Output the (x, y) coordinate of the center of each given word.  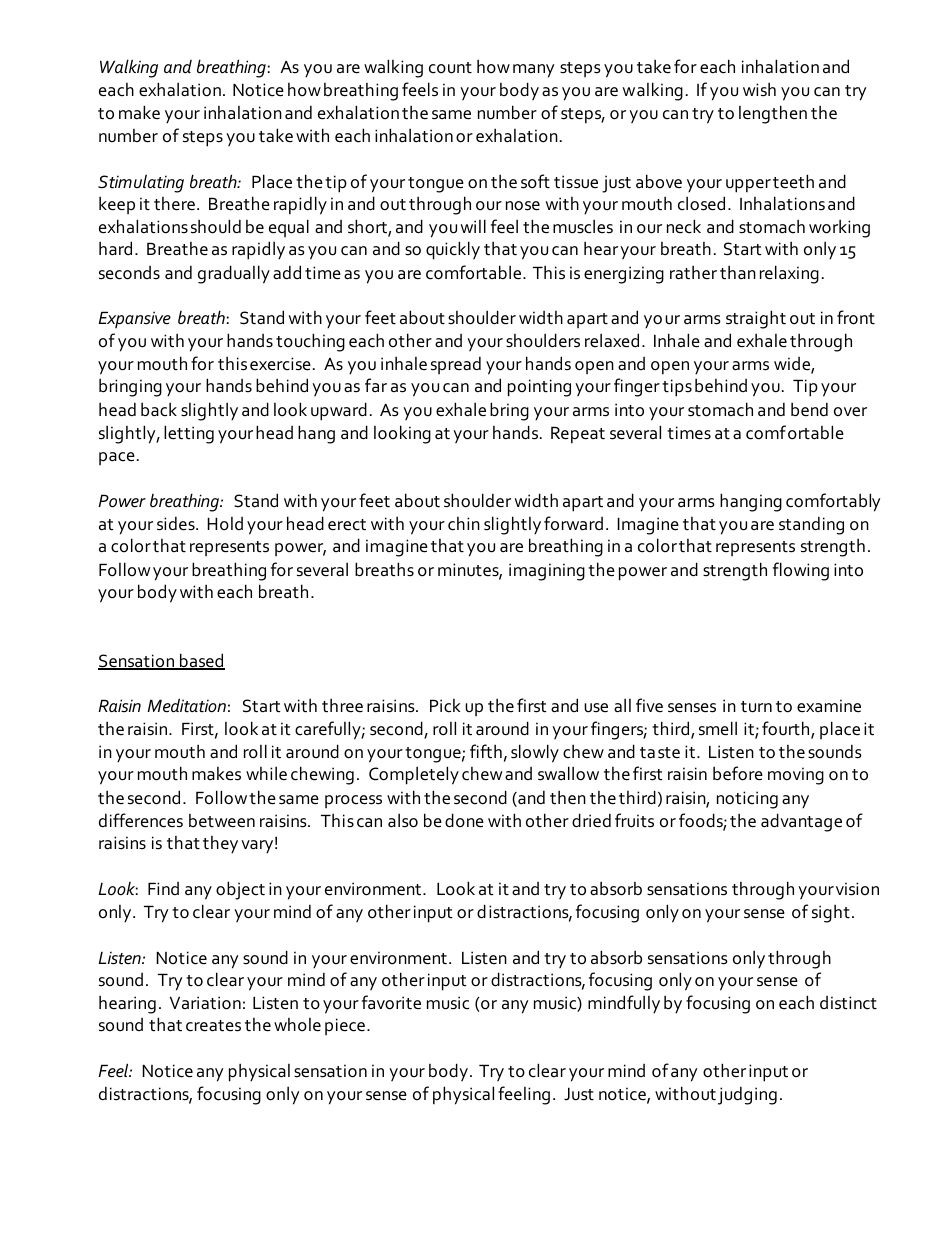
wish (759, 89)
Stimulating (141, 183)
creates (213, 1026)
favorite (391, 1002)
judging (747, 1095)
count (450, 68)
